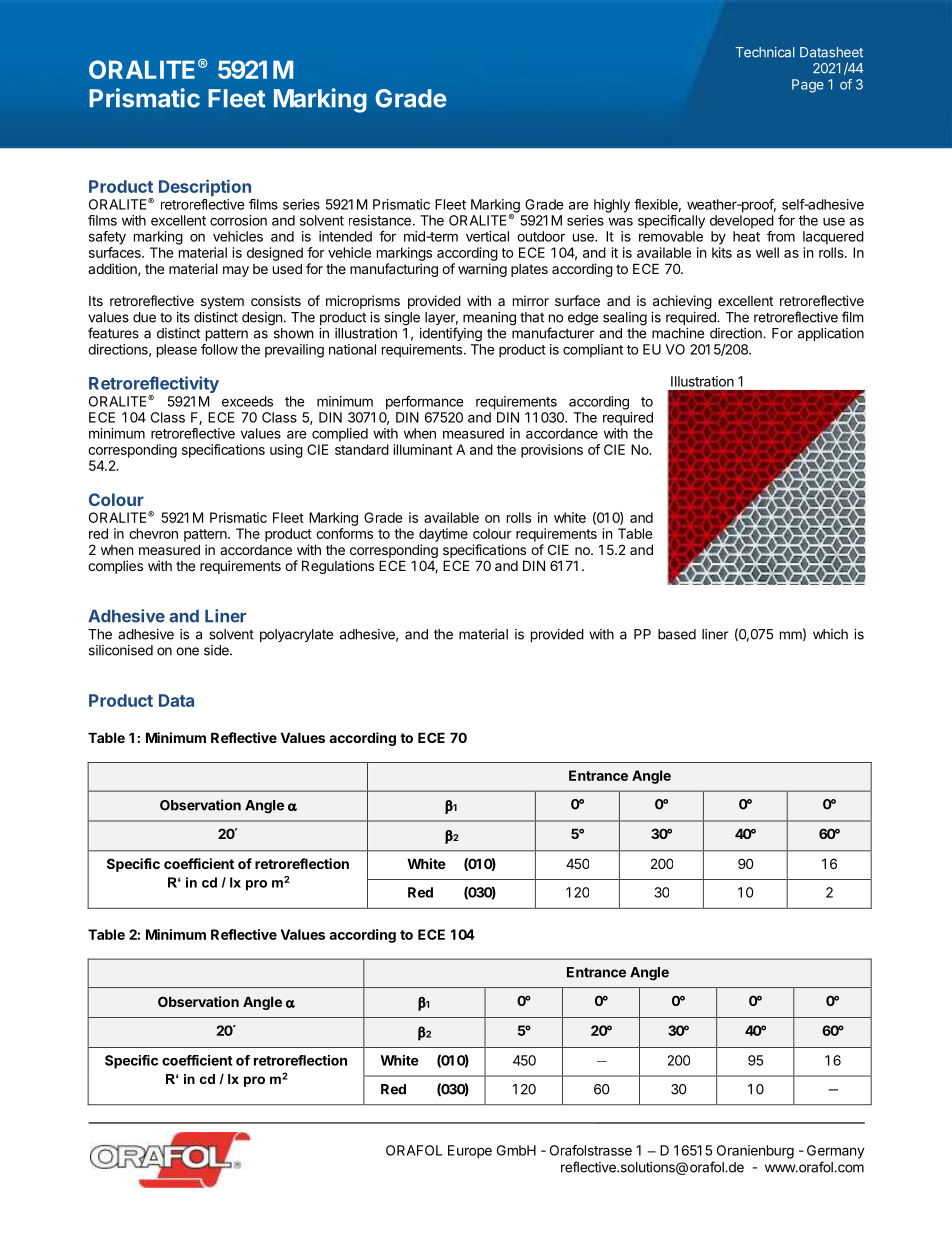 This document has height=1233, width=952. I want to click on daytime, so click(443, 535).
